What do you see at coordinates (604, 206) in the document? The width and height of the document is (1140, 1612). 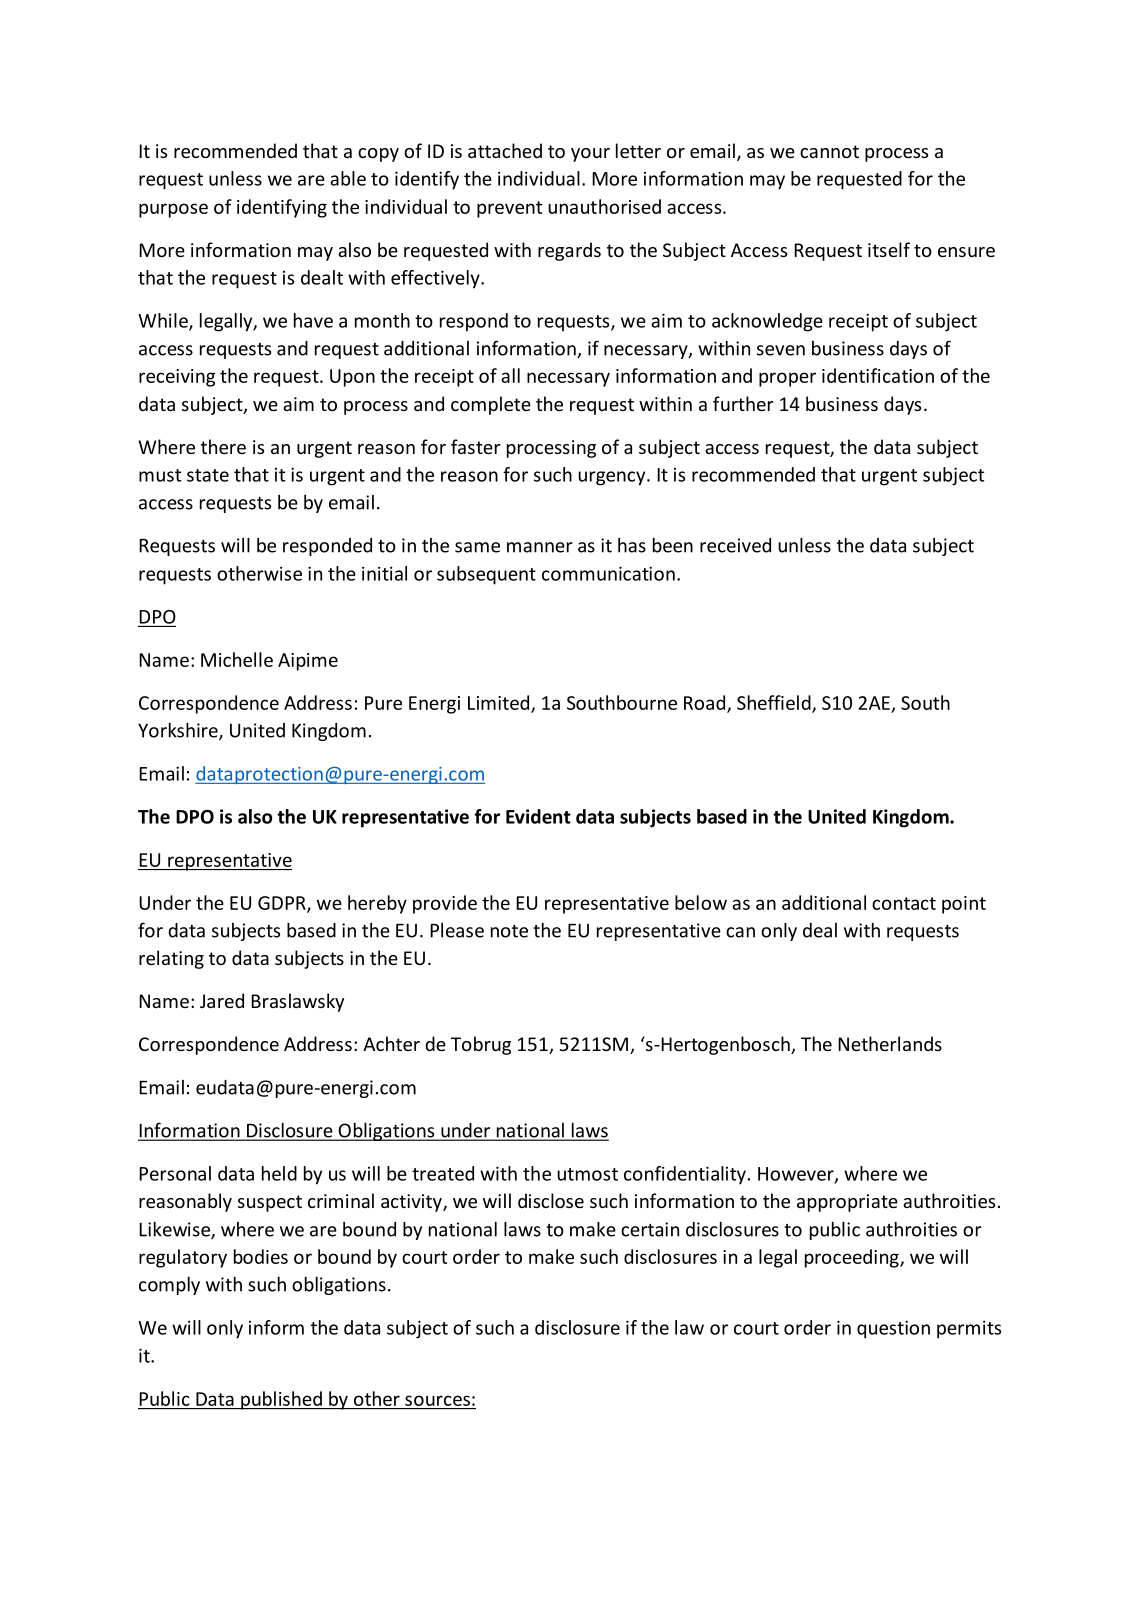 I see `unauthorised` at bounding box center [604, 206].
